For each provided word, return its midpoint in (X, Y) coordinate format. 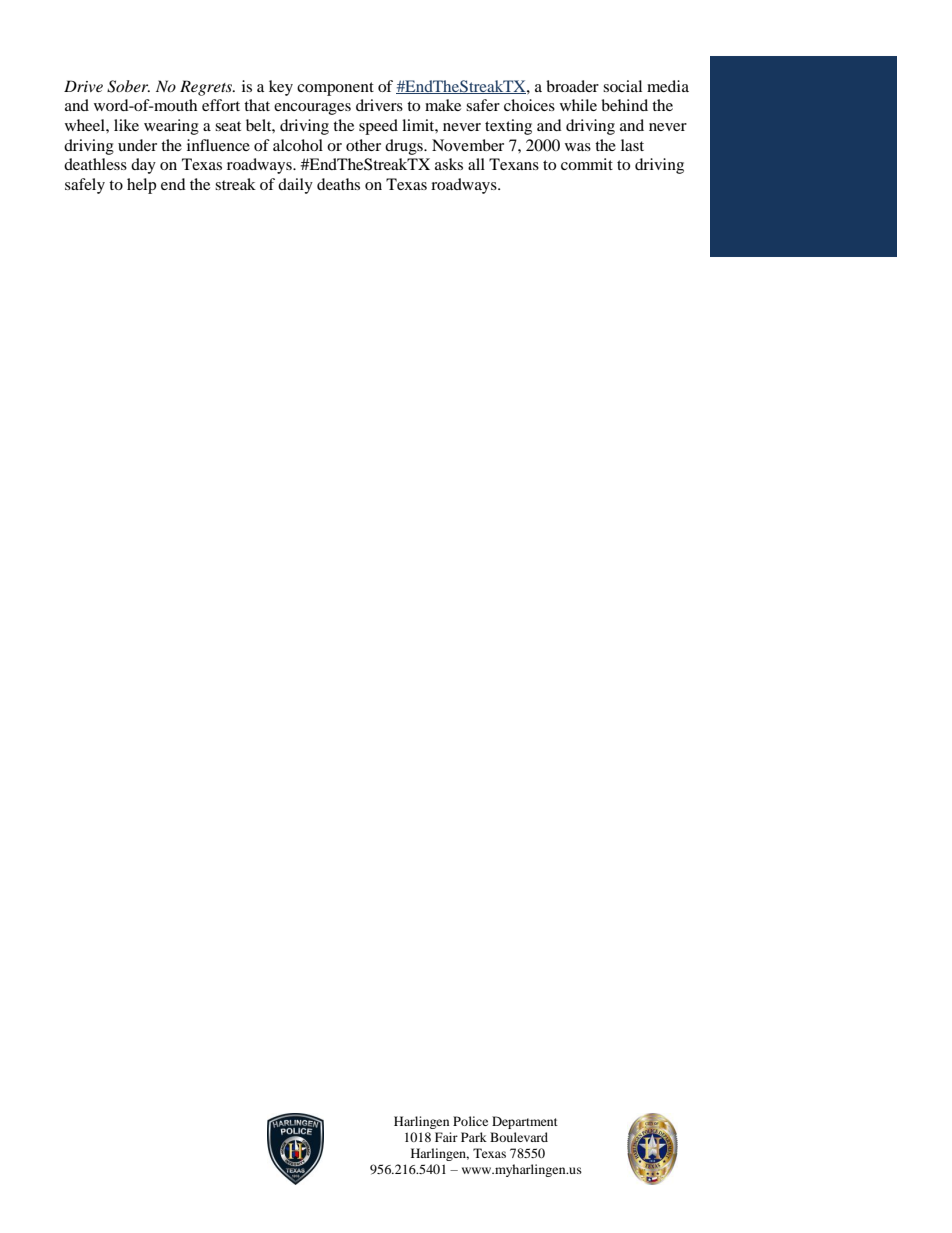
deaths (338, 184)
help (141, 186)
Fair (446, 1137)
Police (470, 1121)
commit (587, 164)
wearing (171, 127)
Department (525, 1122)
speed (378, 127)
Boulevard (519, 1137)
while (578, 105)
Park (474, 1137)
